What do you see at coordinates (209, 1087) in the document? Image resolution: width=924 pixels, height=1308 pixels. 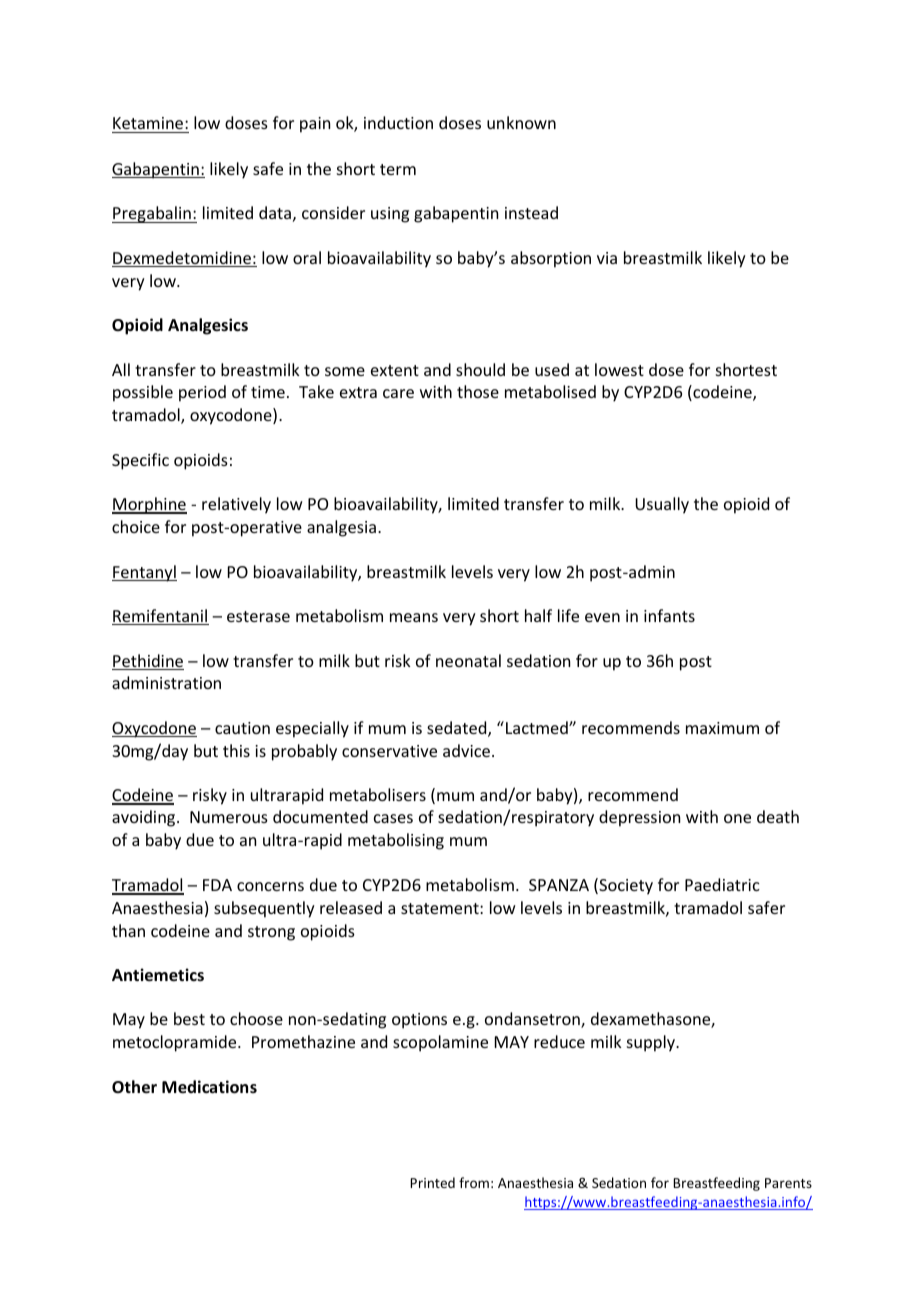 I see `Medications` at bounding box center [209, 1087].
